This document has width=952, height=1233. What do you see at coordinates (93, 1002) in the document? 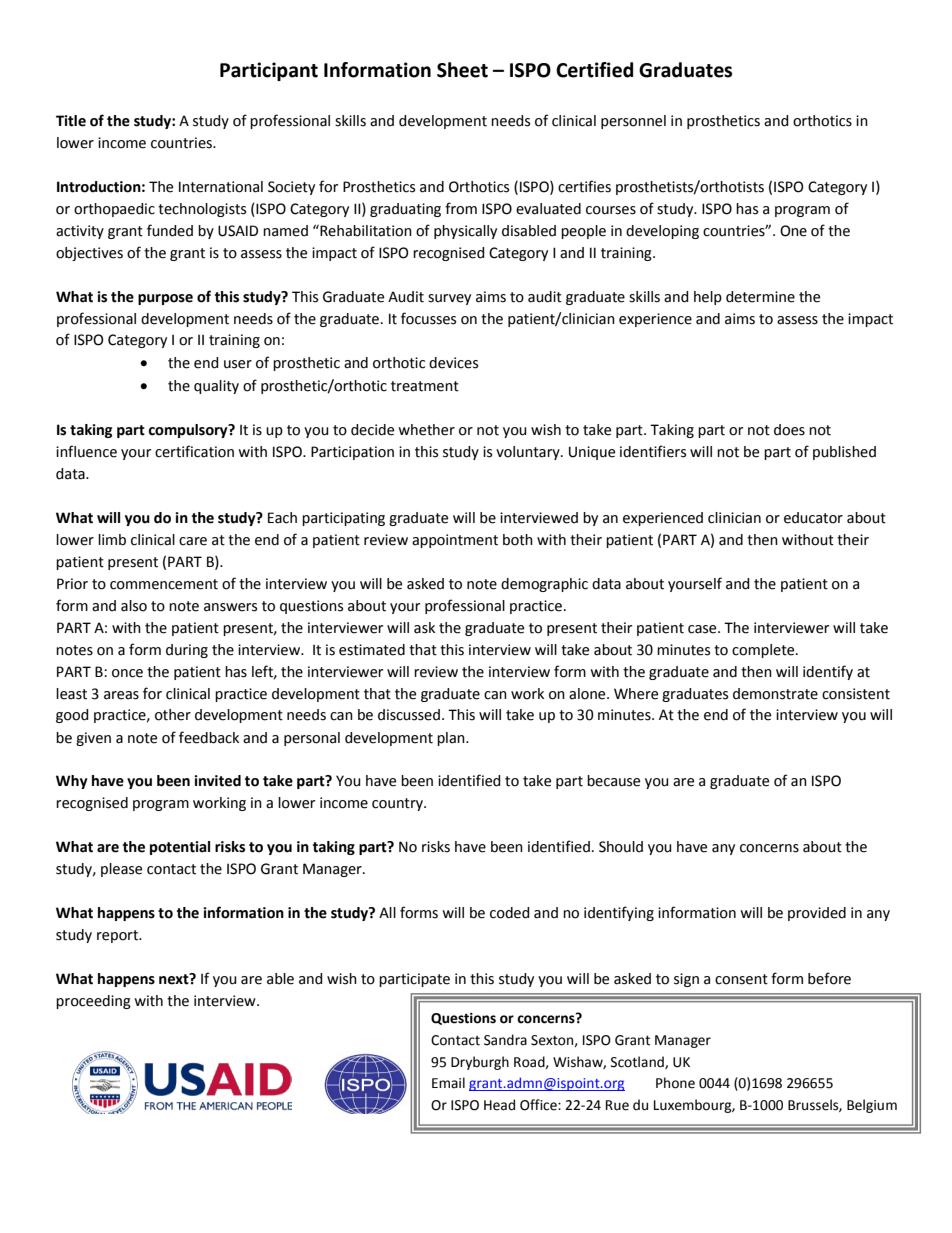
I see `proceeding` at bounding box center [93, 1002].
